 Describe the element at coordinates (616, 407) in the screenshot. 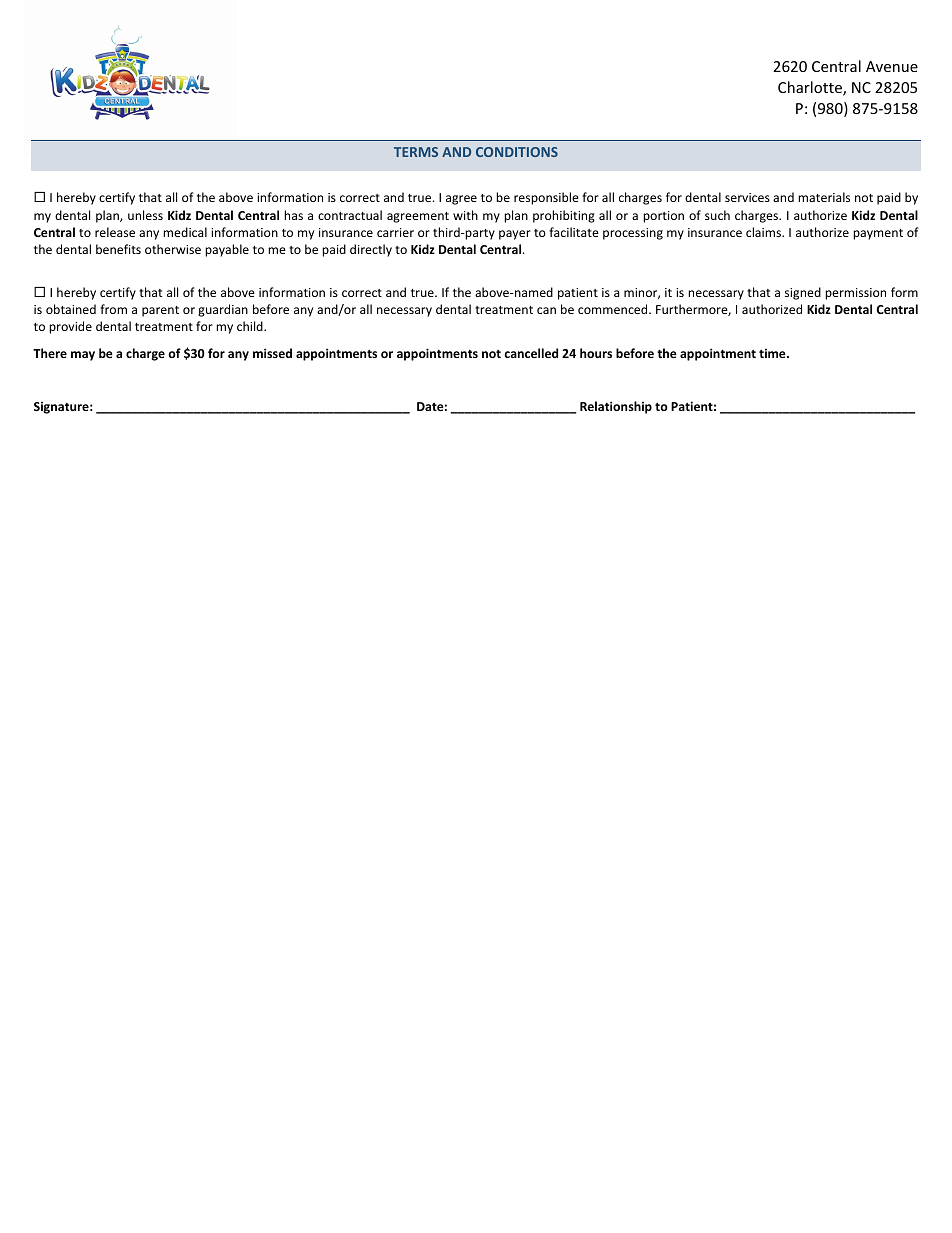

I see `Relationship` at that location.
